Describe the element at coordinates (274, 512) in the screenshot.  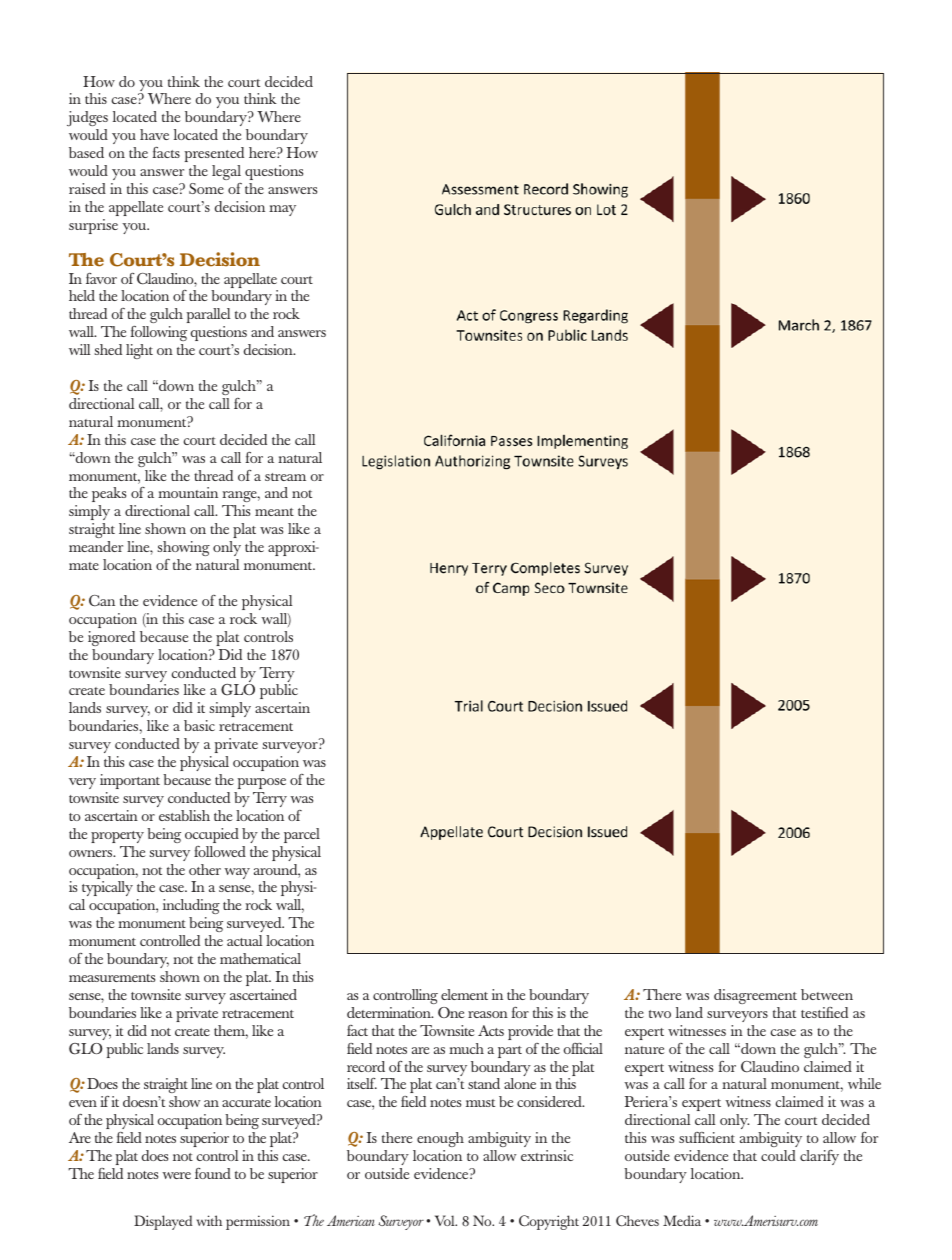
I see `meant` at that location.
